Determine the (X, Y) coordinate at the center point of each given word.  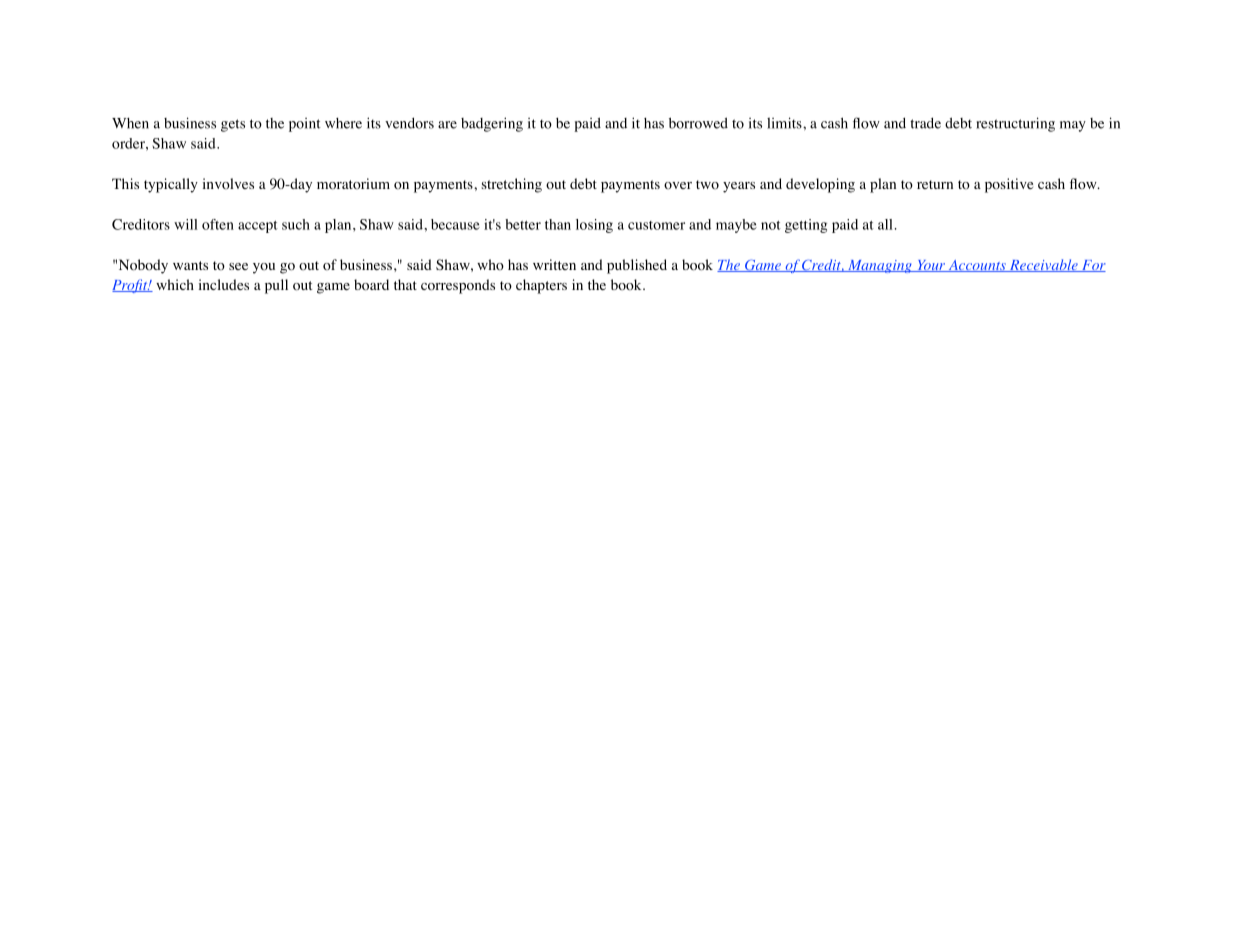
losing (594, 226)
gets (233, 125)
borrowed (698, 123)
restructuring (1015, 124)
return (935, 184)
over (678, 186)
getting (806, 226)
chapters (541, 286)
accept (258, 227)
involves (228, 184)
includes (224, 284)
